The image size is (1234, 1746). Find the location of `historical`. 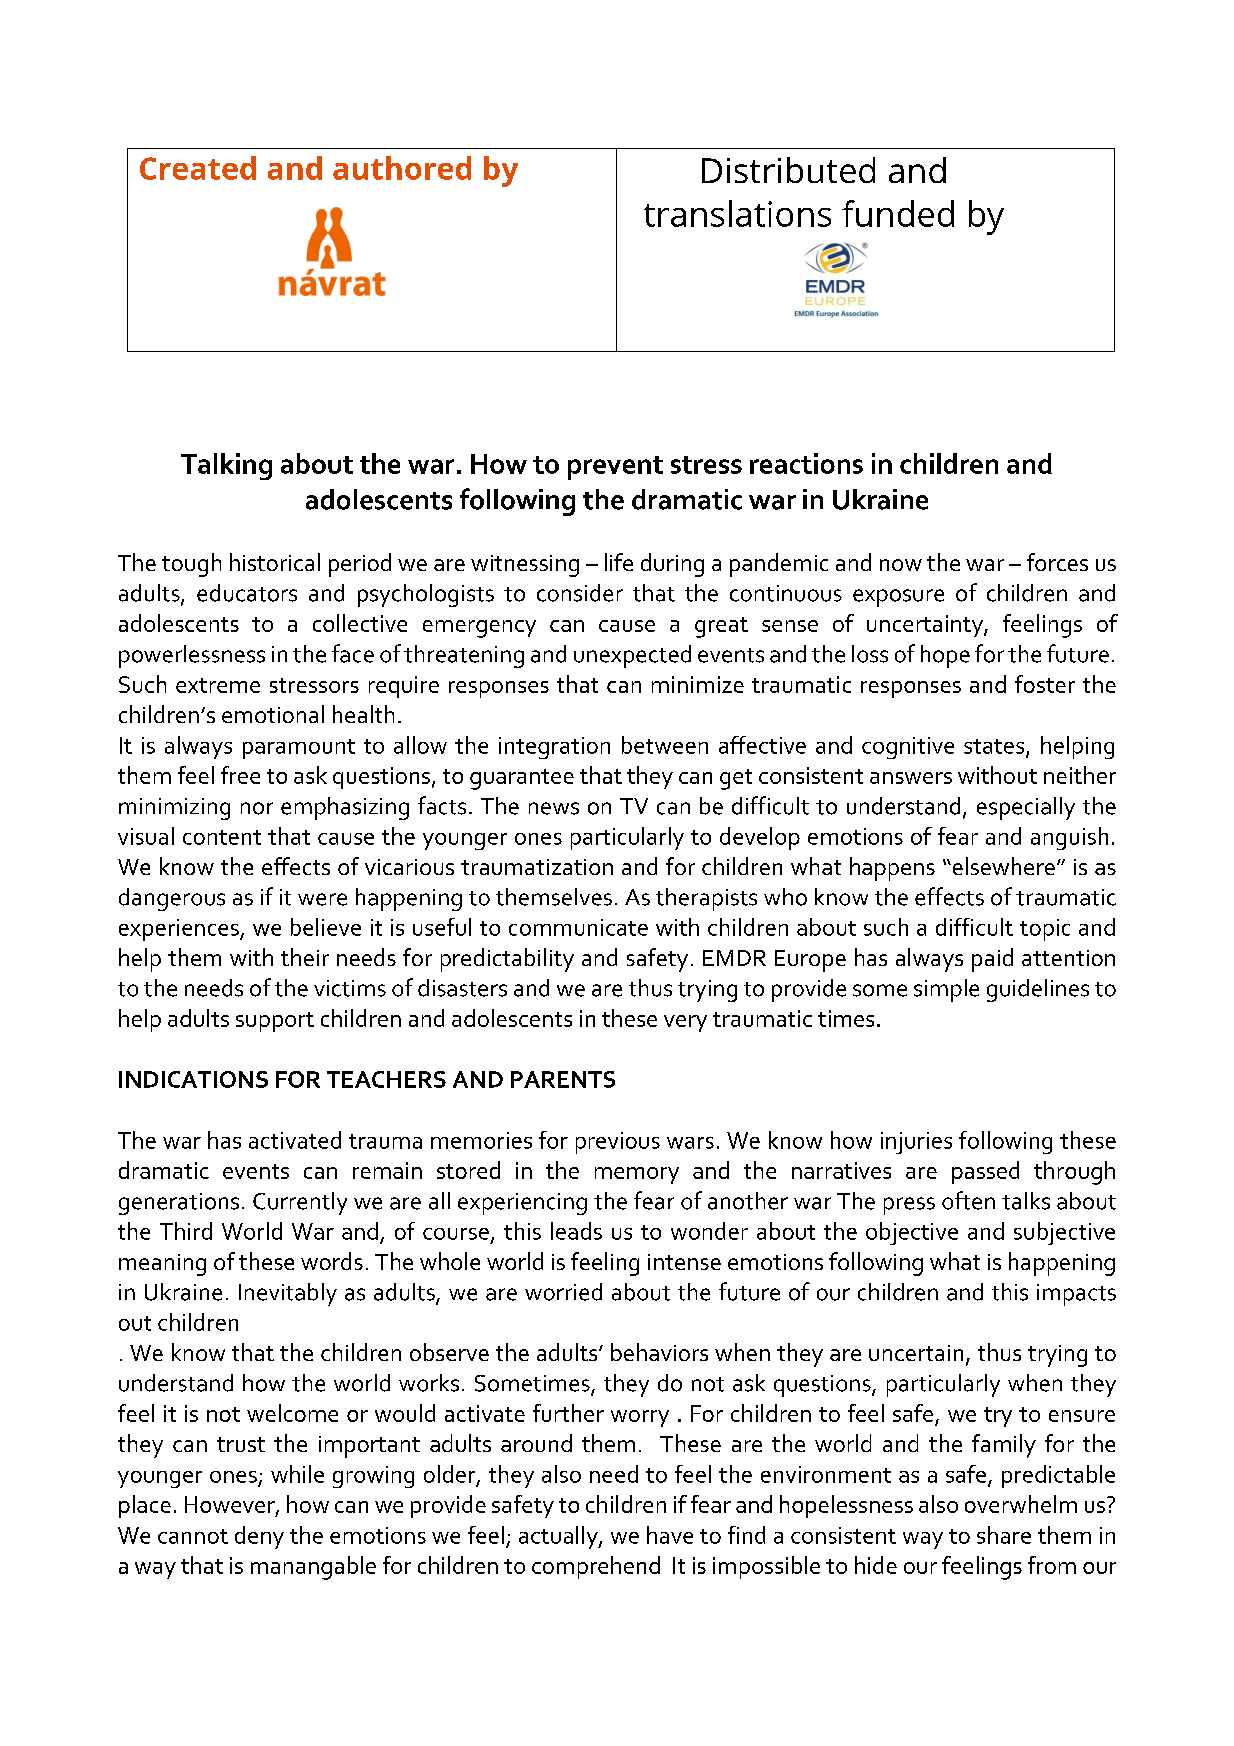

historical is located at coordinates (275, 562).
